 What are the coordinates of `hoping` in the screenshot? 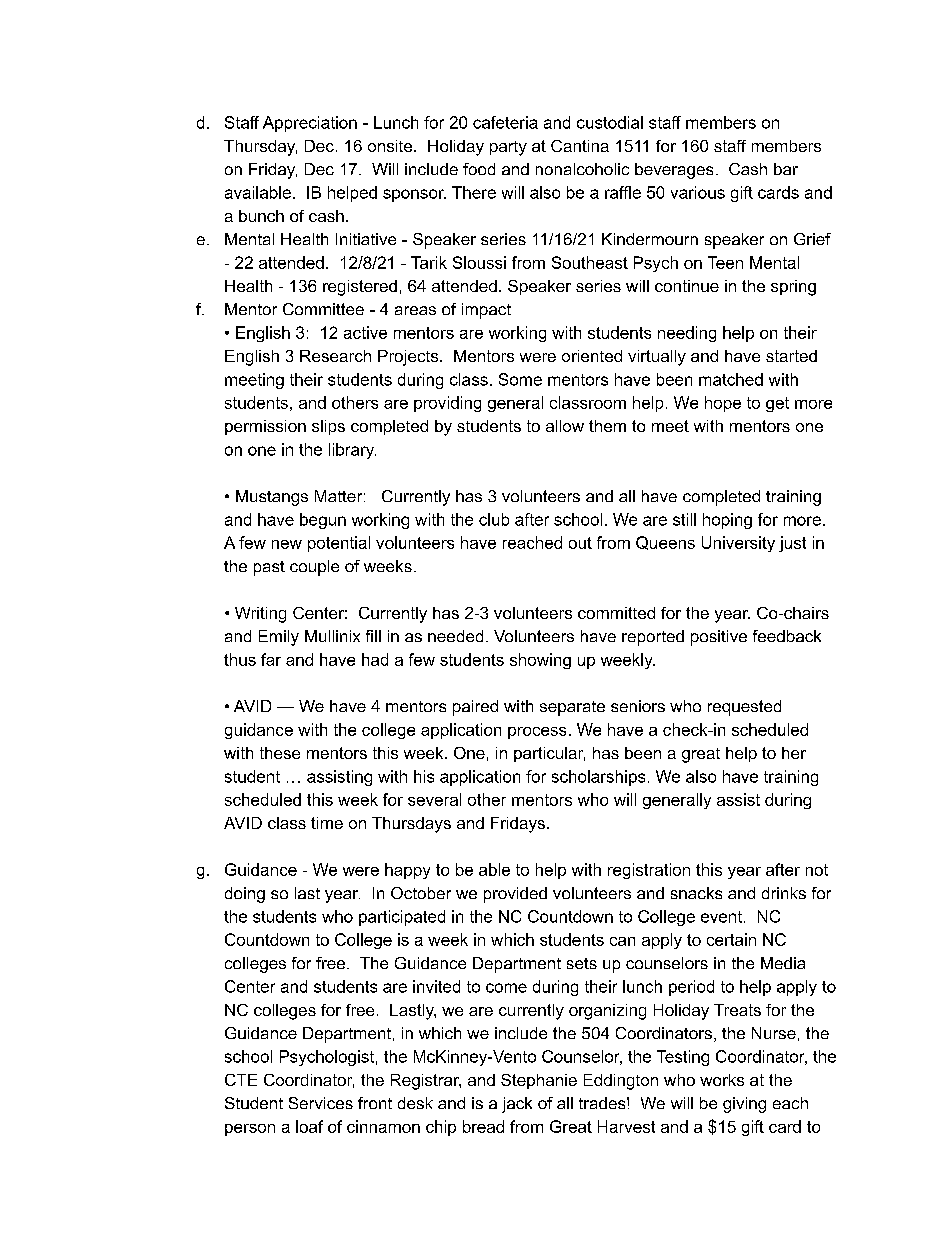 It's located at (727, 521).
